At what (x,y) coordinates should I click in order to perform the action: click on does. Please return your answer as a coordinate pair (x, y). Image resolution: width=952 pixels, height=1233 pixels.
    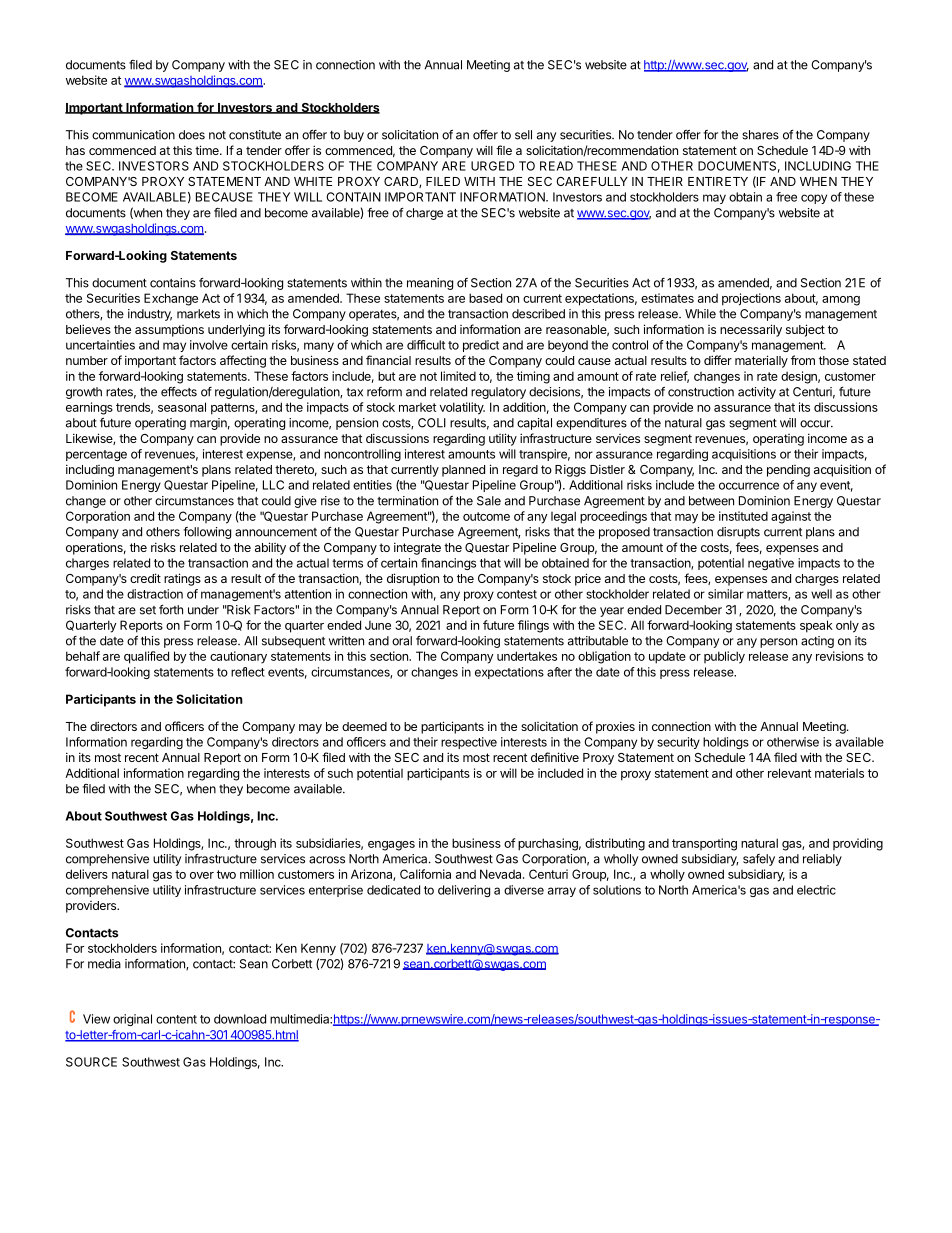
    Looking at the image, I should click on (192, 135).
